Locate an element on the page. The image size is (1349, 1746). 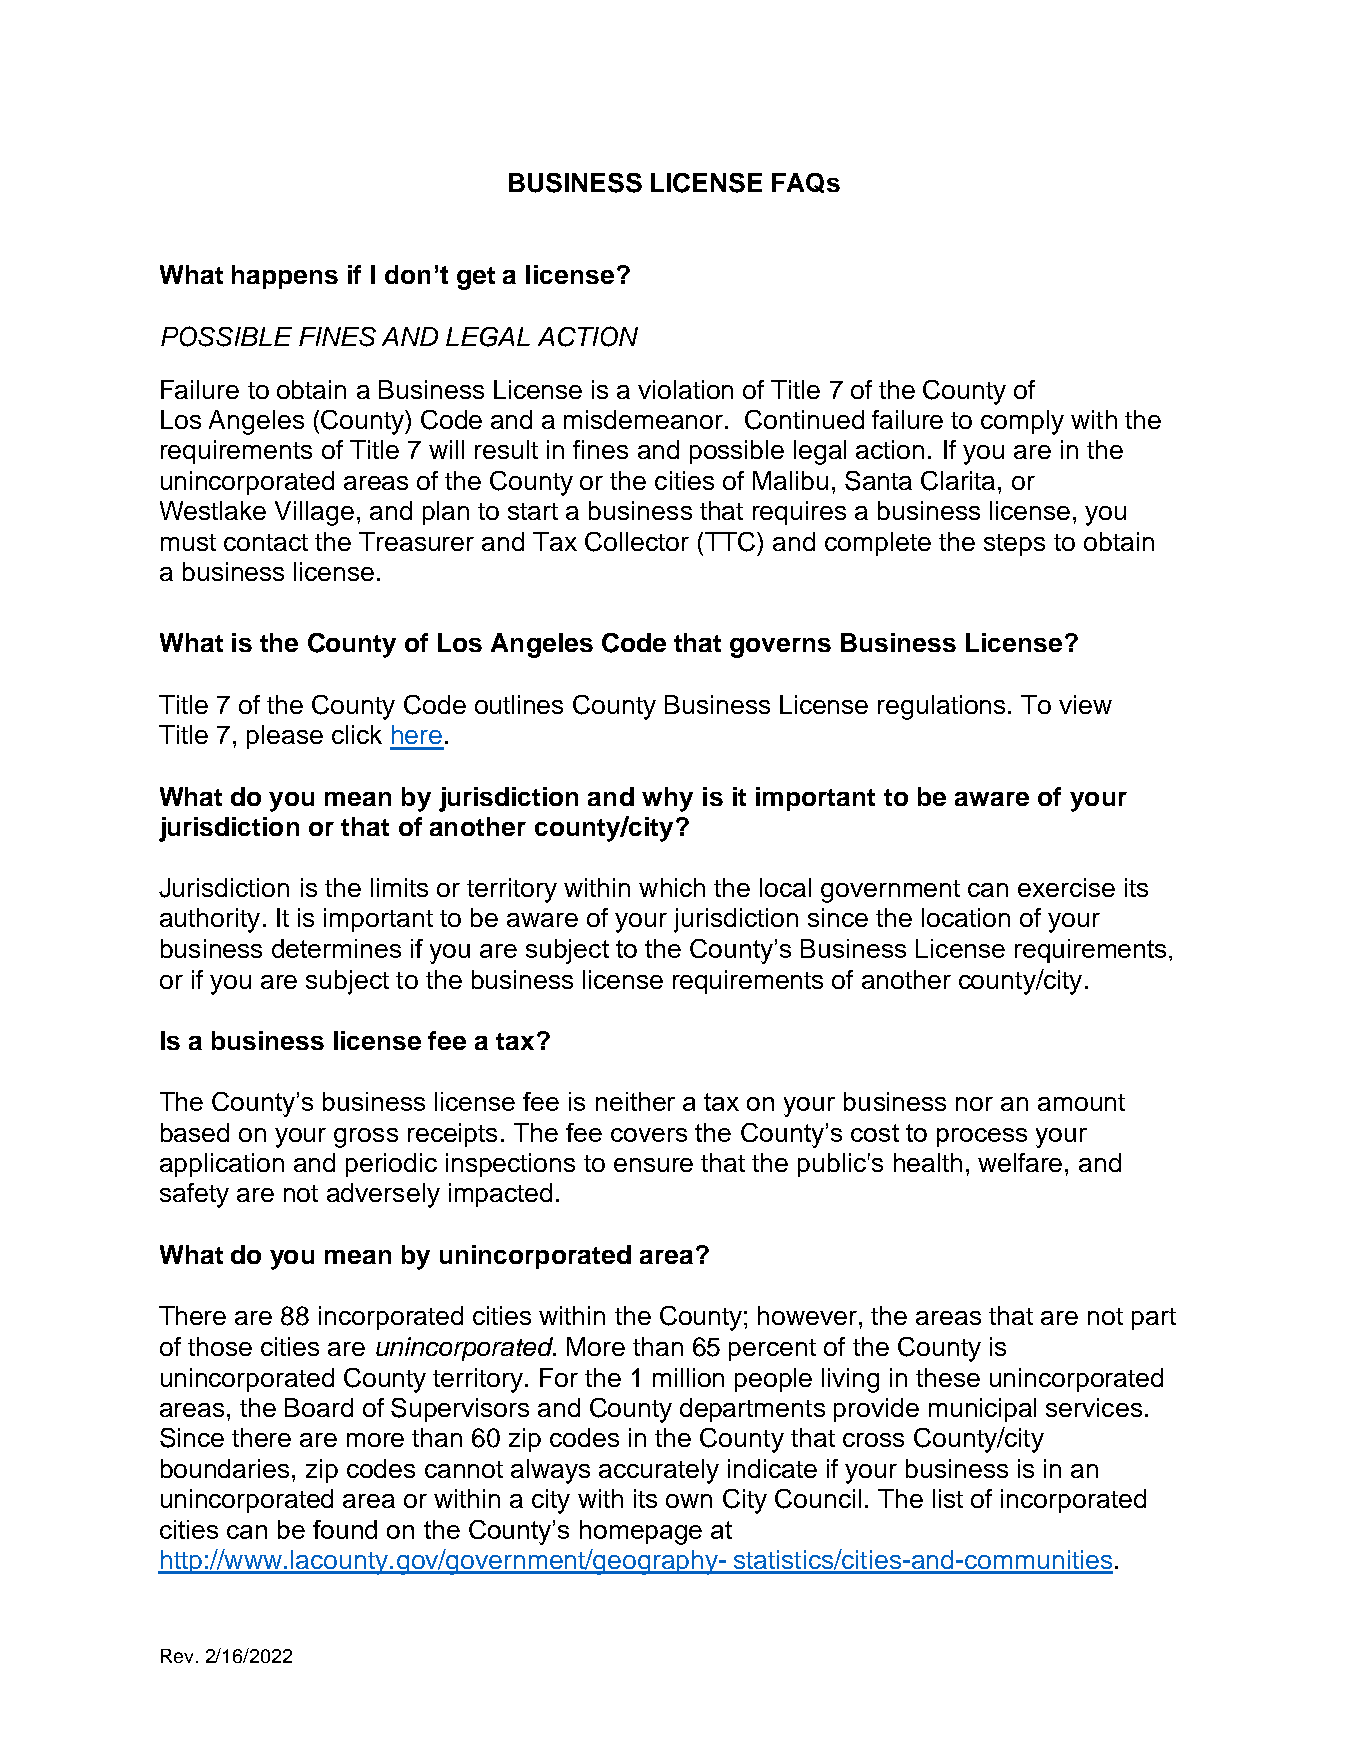
violation is located at coordinates (685, 389).
